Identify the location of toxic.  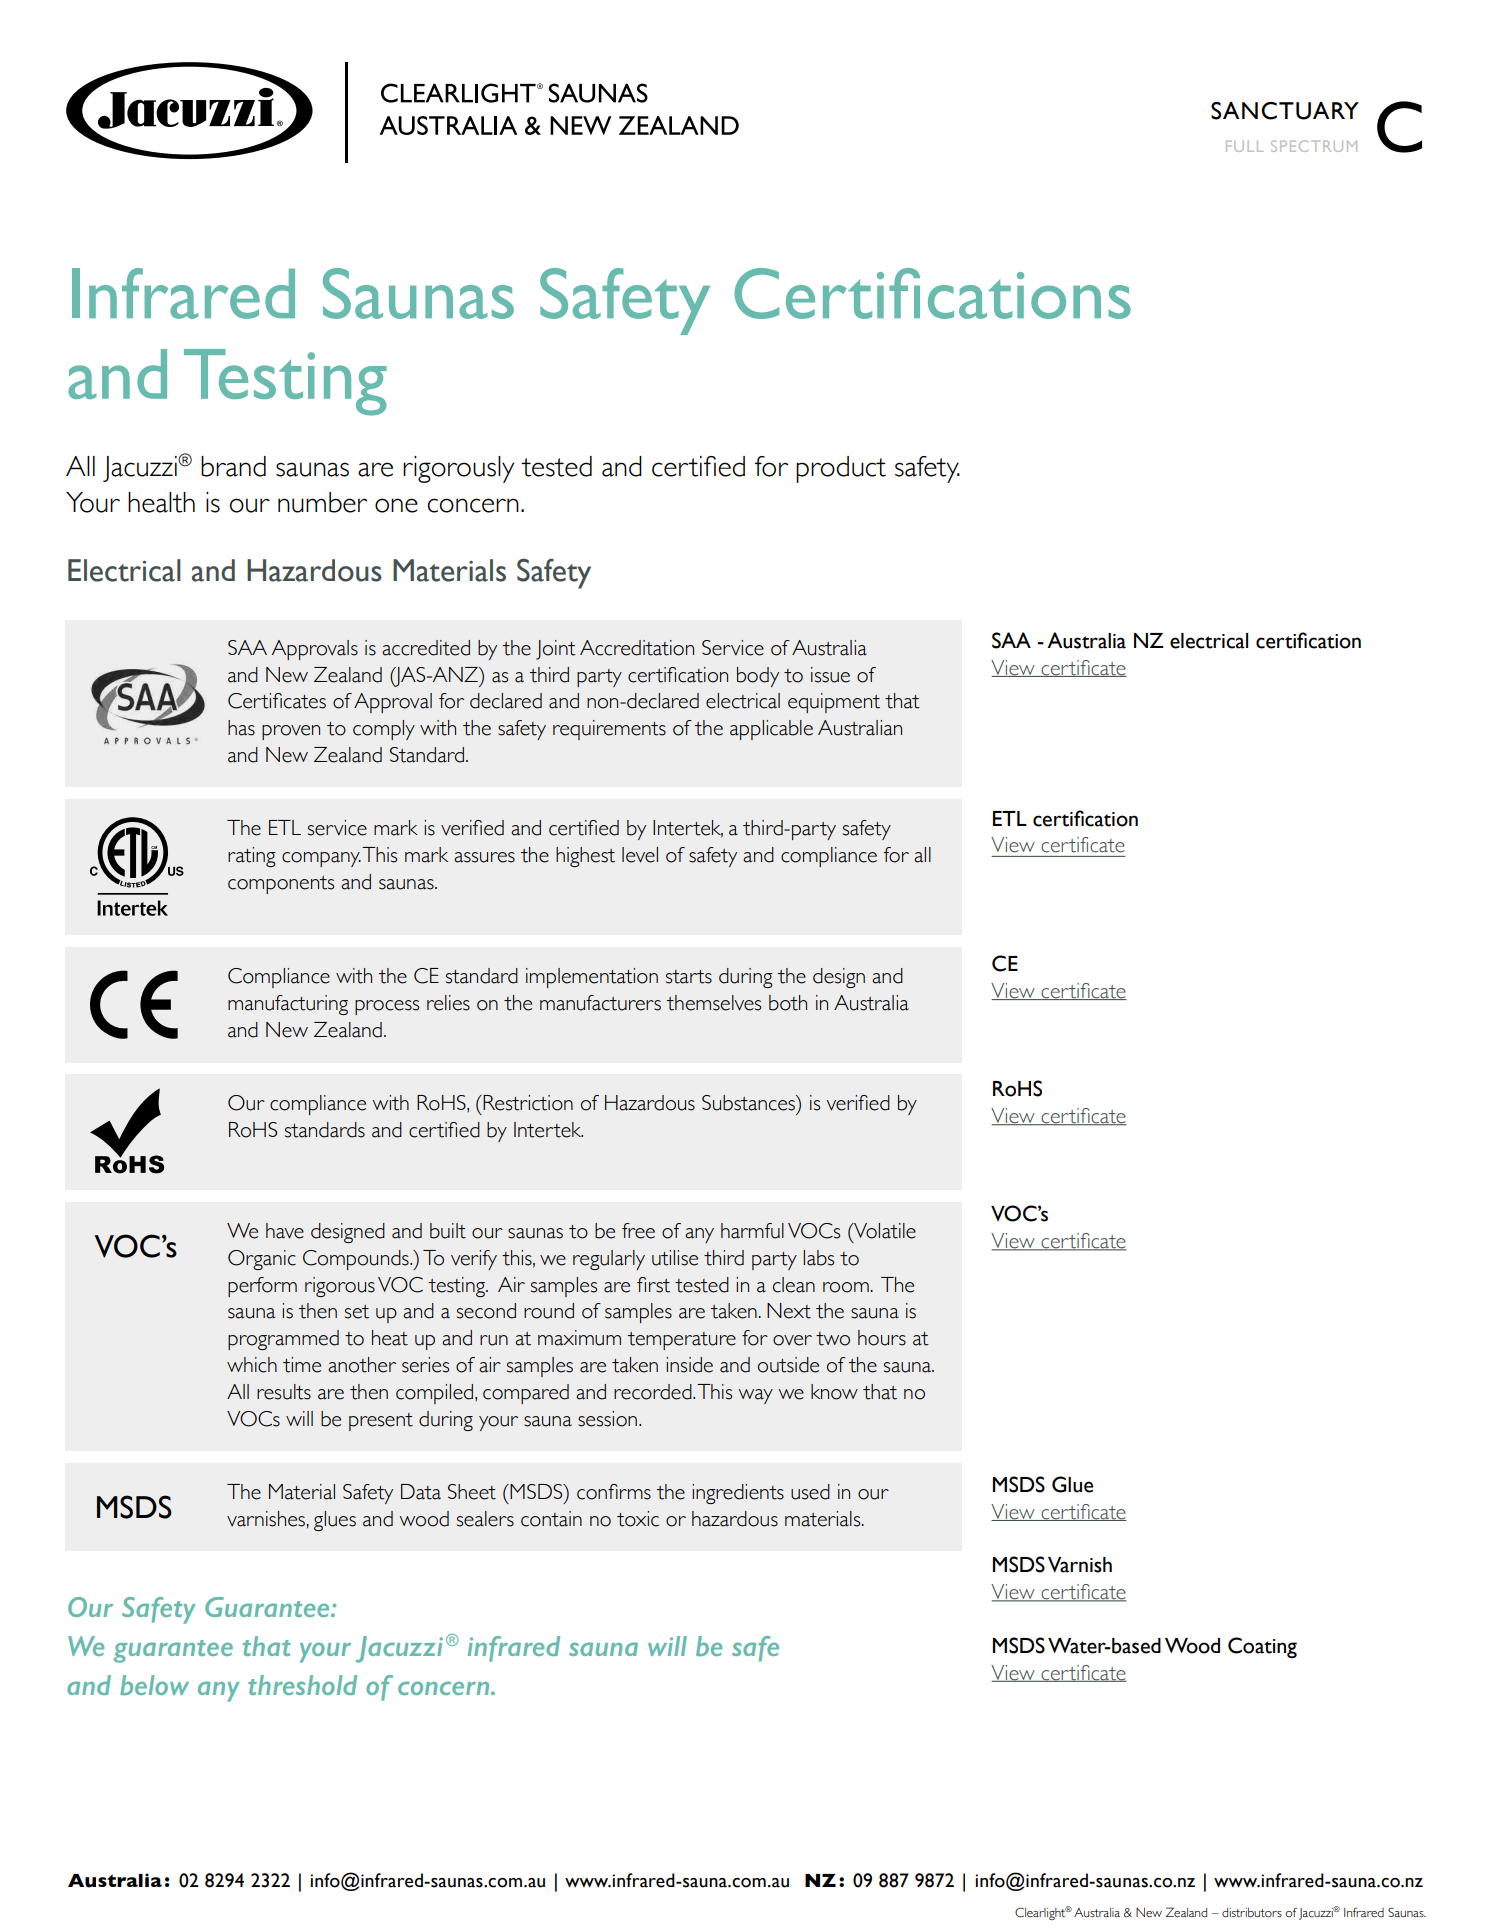
(638, 1519).
